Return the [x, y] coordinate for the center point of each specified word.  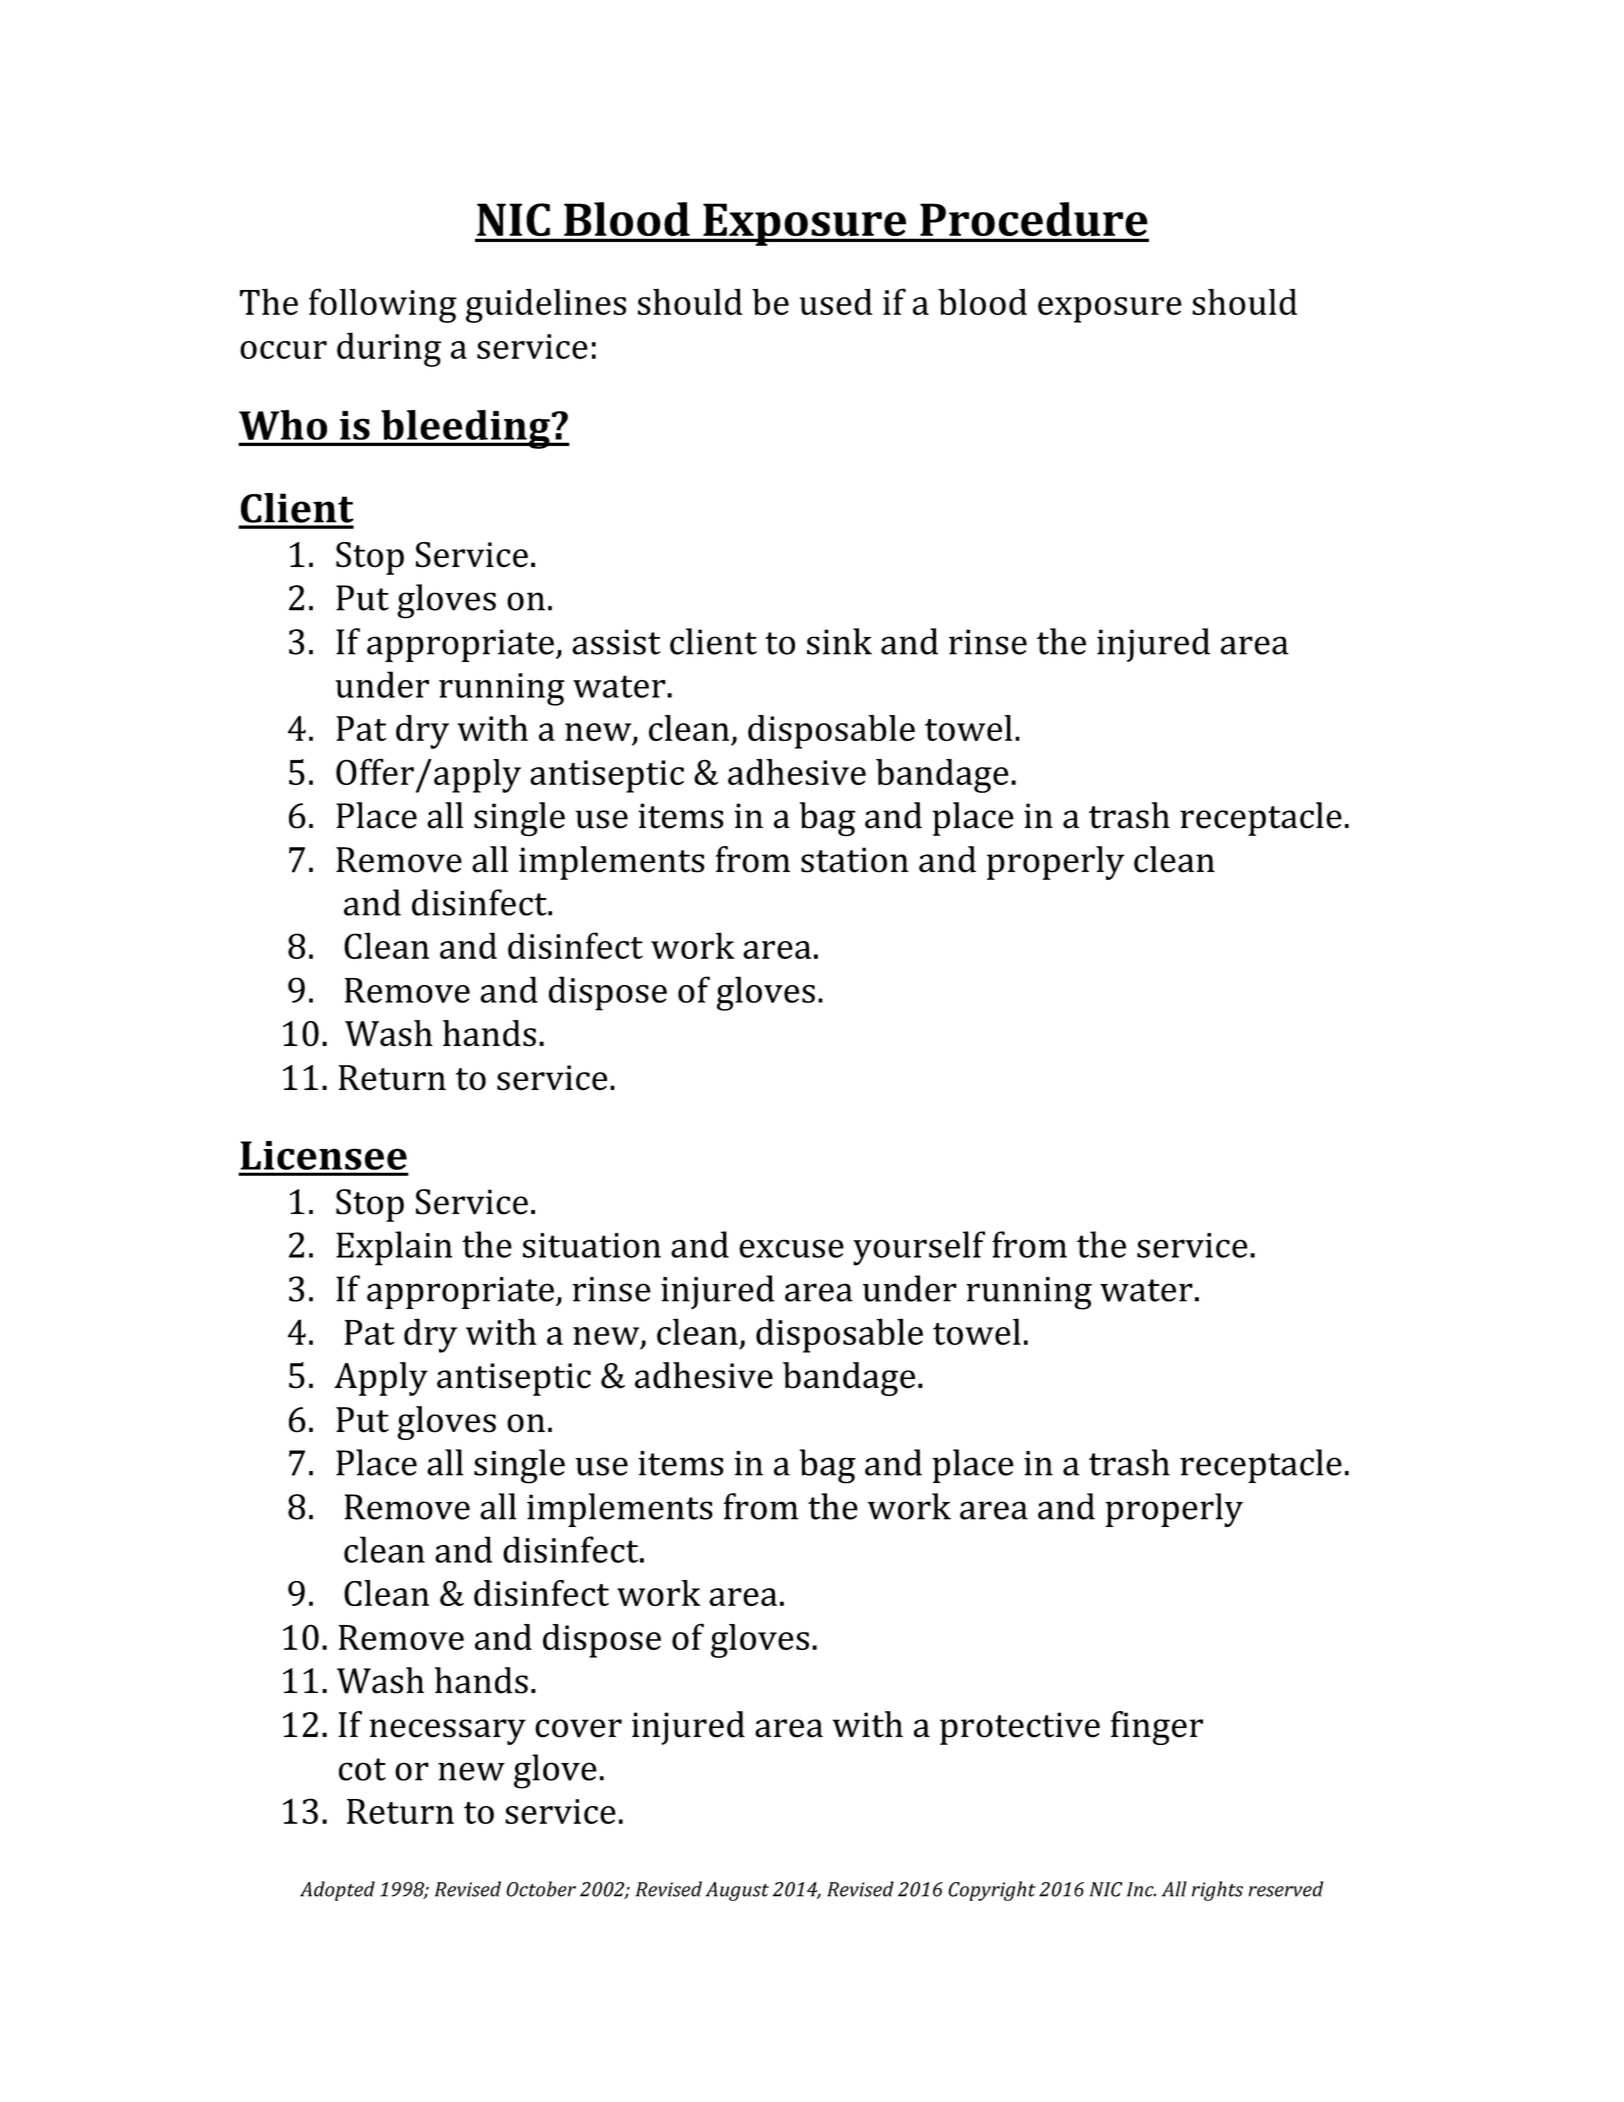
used [836, 301]
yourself [919, 1248]
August [737, 1891]
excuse [791, 1248]
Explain [394, 1248]
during [389, 349]
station [855, 860]
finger [1157, 1728]
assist [616, 642]
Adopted [337, 1891]
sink [839, 641]
